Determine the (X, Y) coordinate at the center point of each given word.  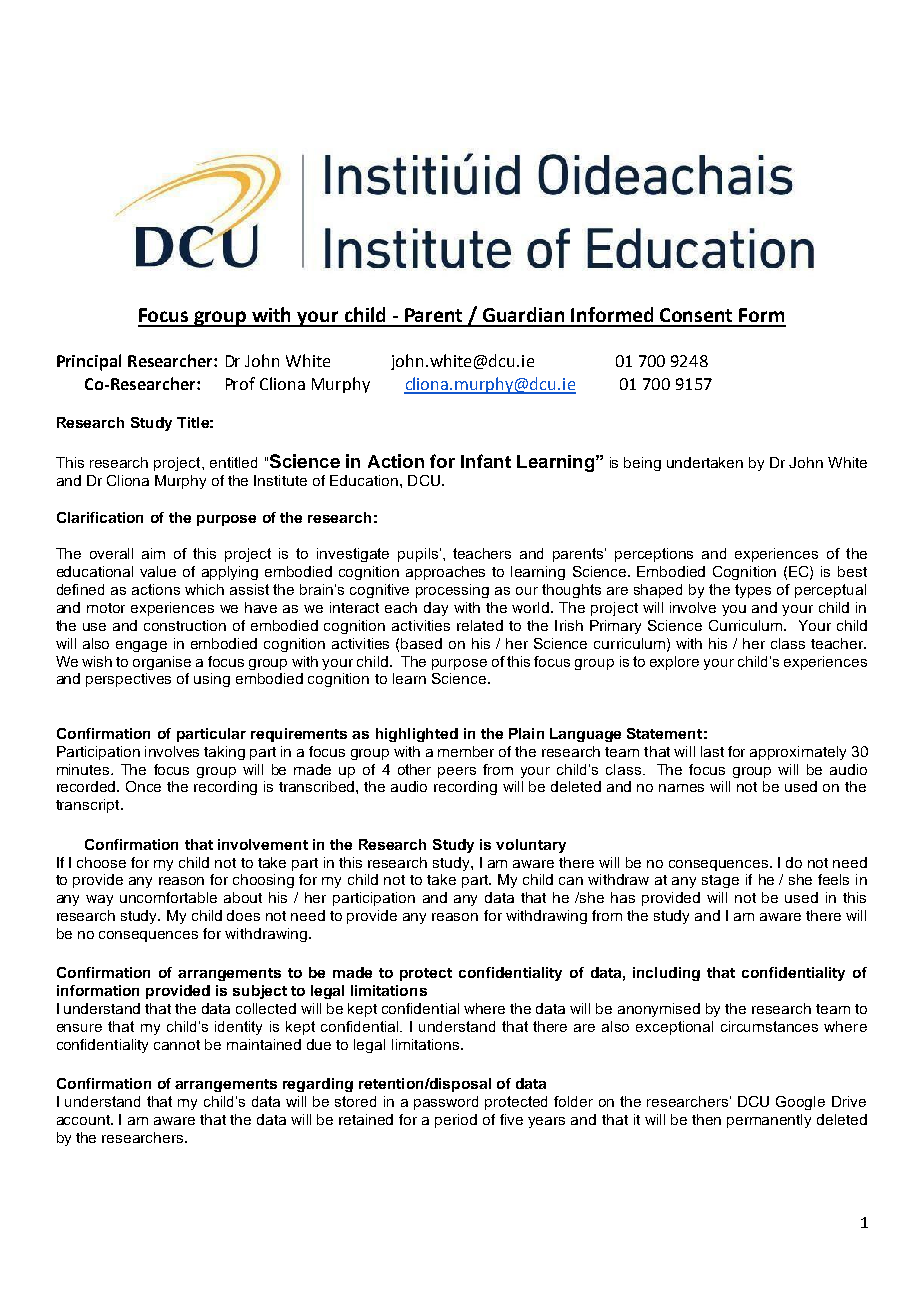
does (243, 915)
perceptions (654, 555)
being (642, 464)
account (84, 1120)
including (666, 974)
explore (674, 663)
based (421, 643)
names (681, 788)
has (623, 897)
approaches (445, 573)
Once (143, 786)
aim (153, 553)
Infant (486, 461)
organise (162, 663)
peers (457, 772)
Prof (240, 383)
